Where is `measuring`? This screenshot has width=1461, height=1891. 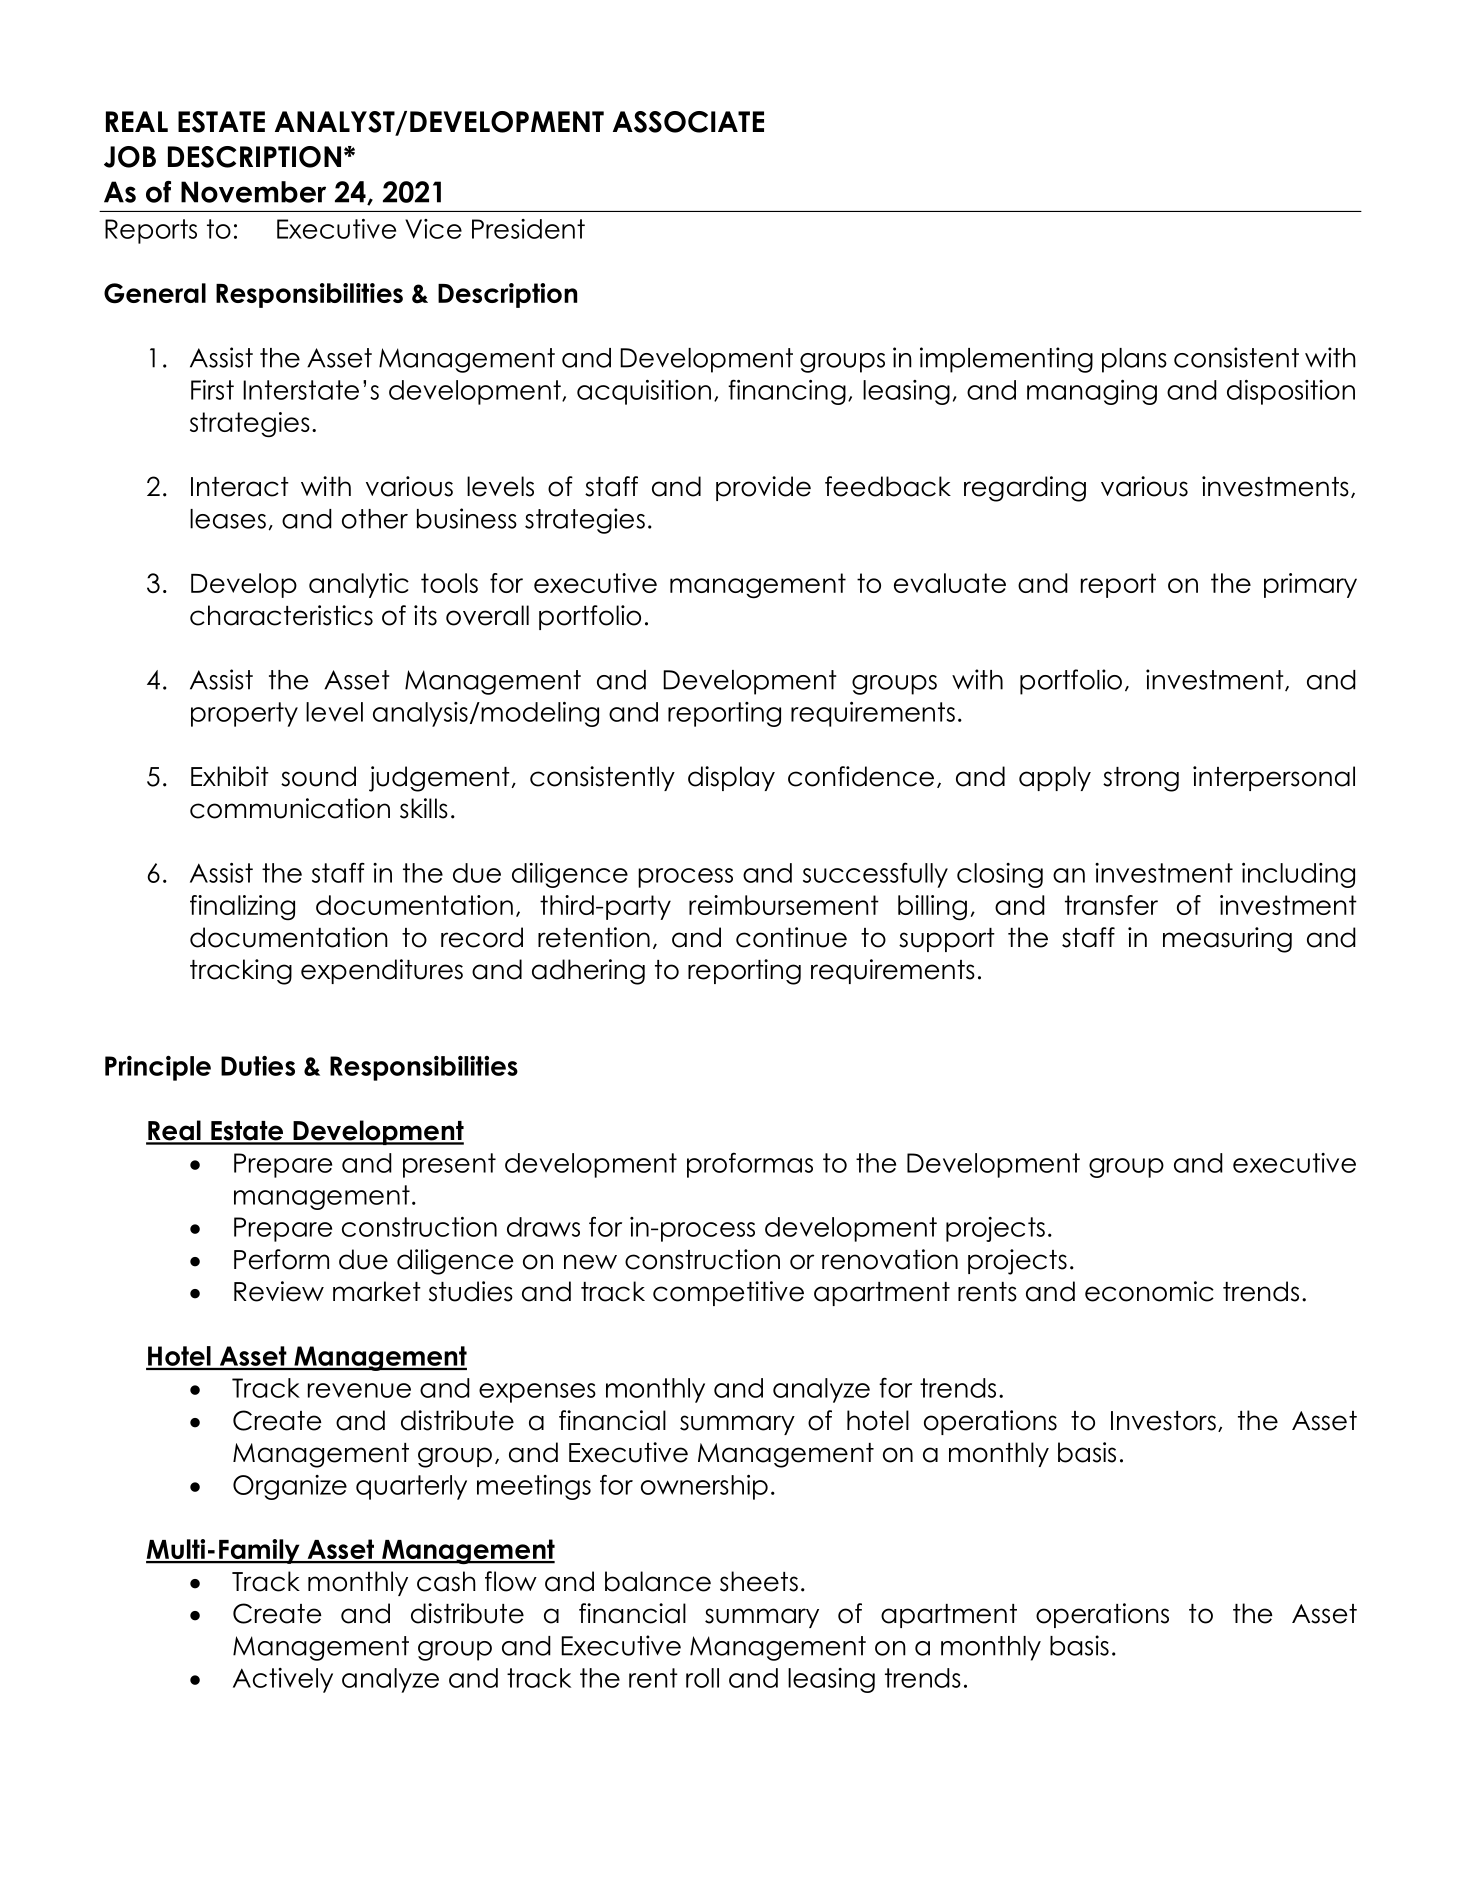
measuring is located at coordinates (1227, 940).
